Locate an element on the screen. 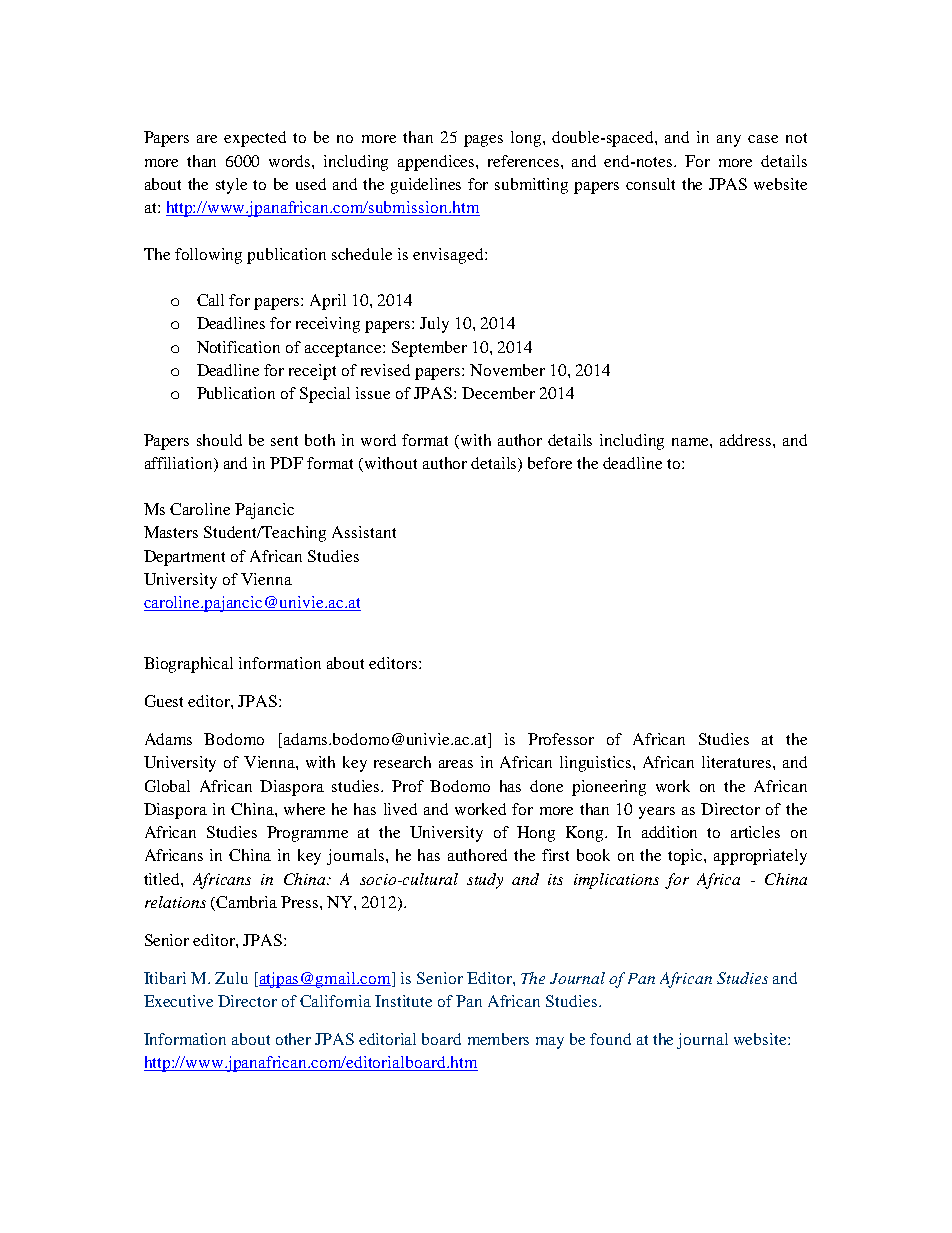  style is located at coordinates (231, 186).
